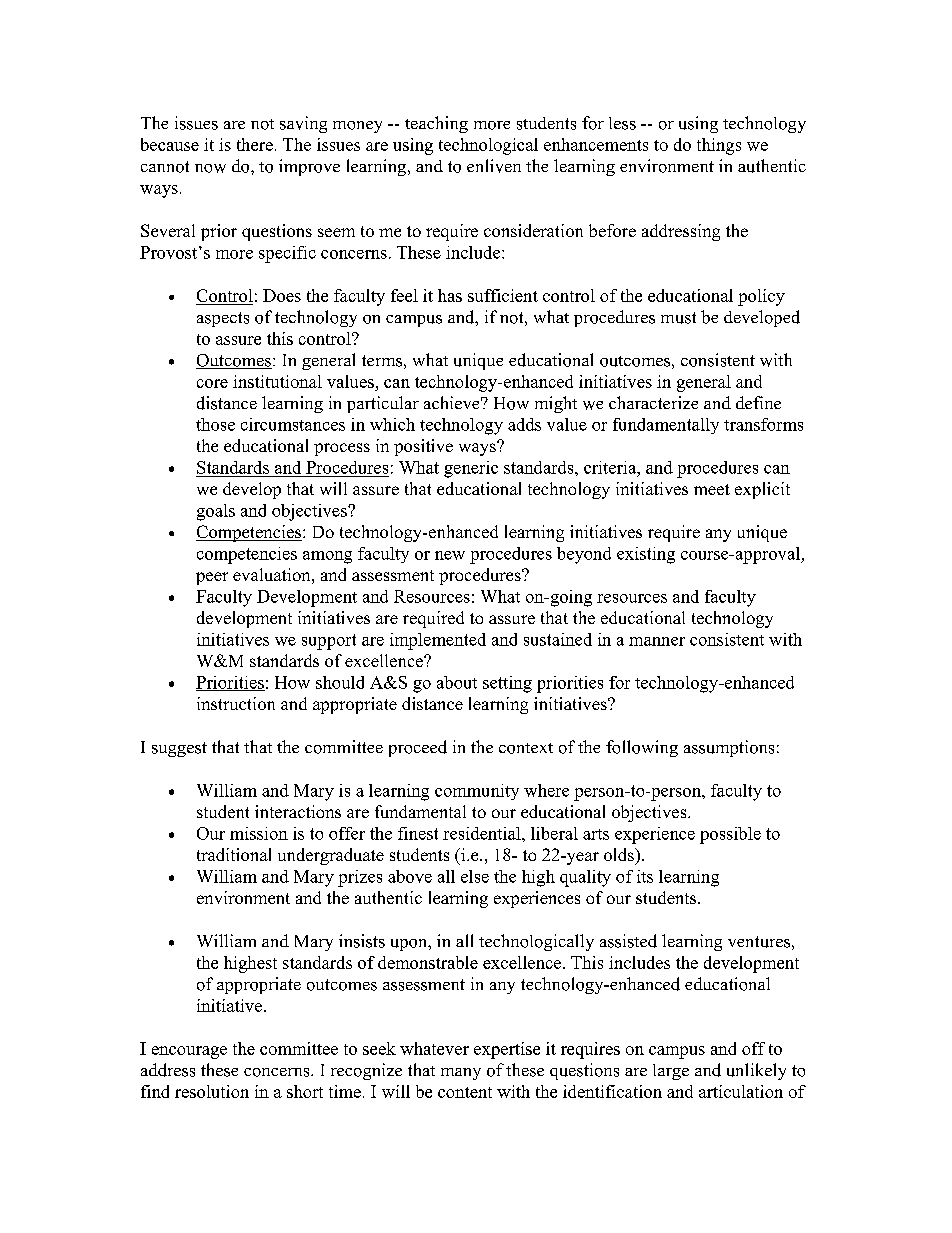 The image size is (952, 1233). Describe the element at coordinates (215, 424) in the screenshot. I see `those` at that location.
